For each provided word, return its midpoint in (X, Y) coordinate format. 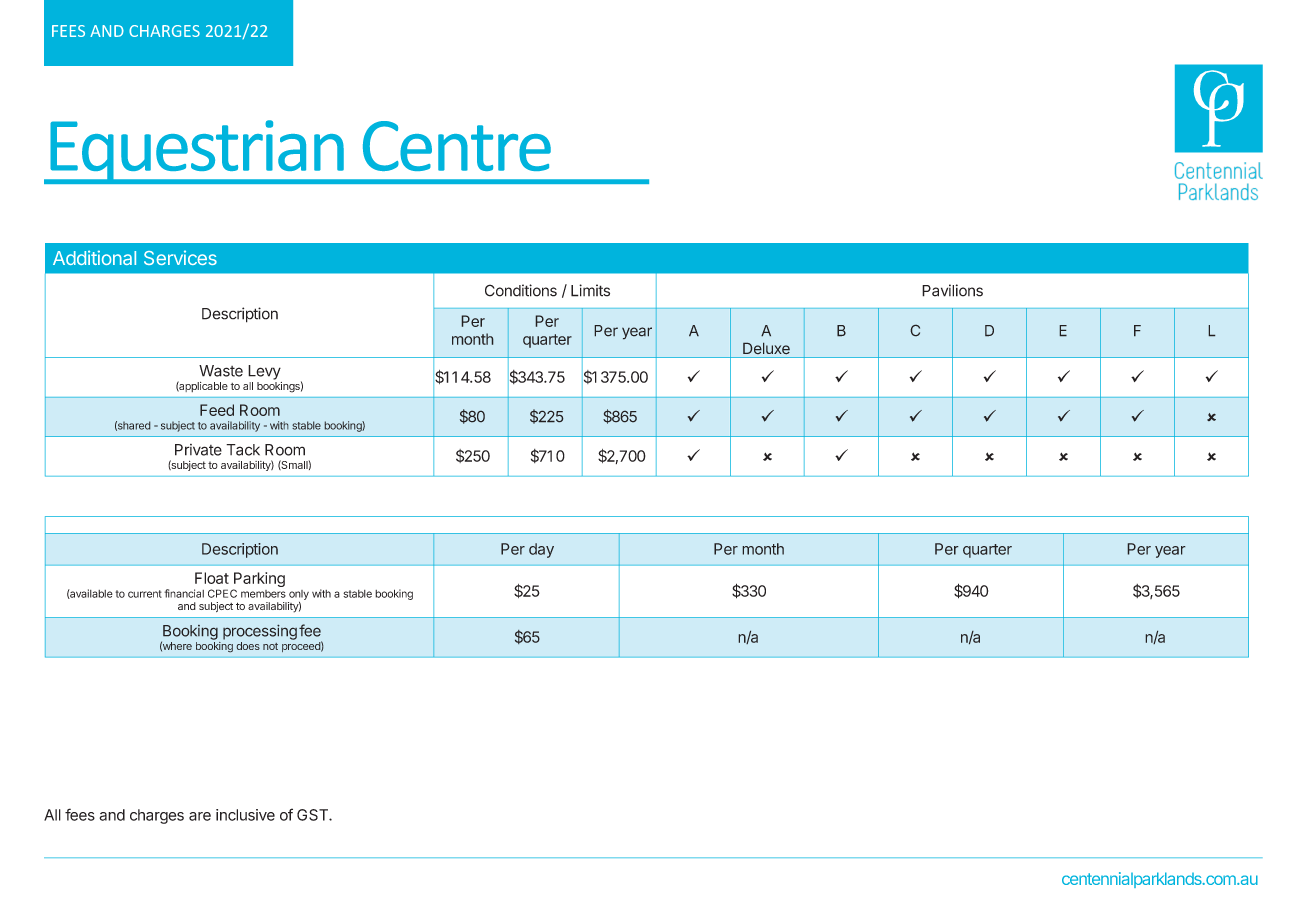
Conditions (521, 290)
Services (180, 257)
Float (212, 578)
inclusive (245, 815)
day (541, 550)
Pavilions (952, 290)
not (270, 646)
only (299, 595)
